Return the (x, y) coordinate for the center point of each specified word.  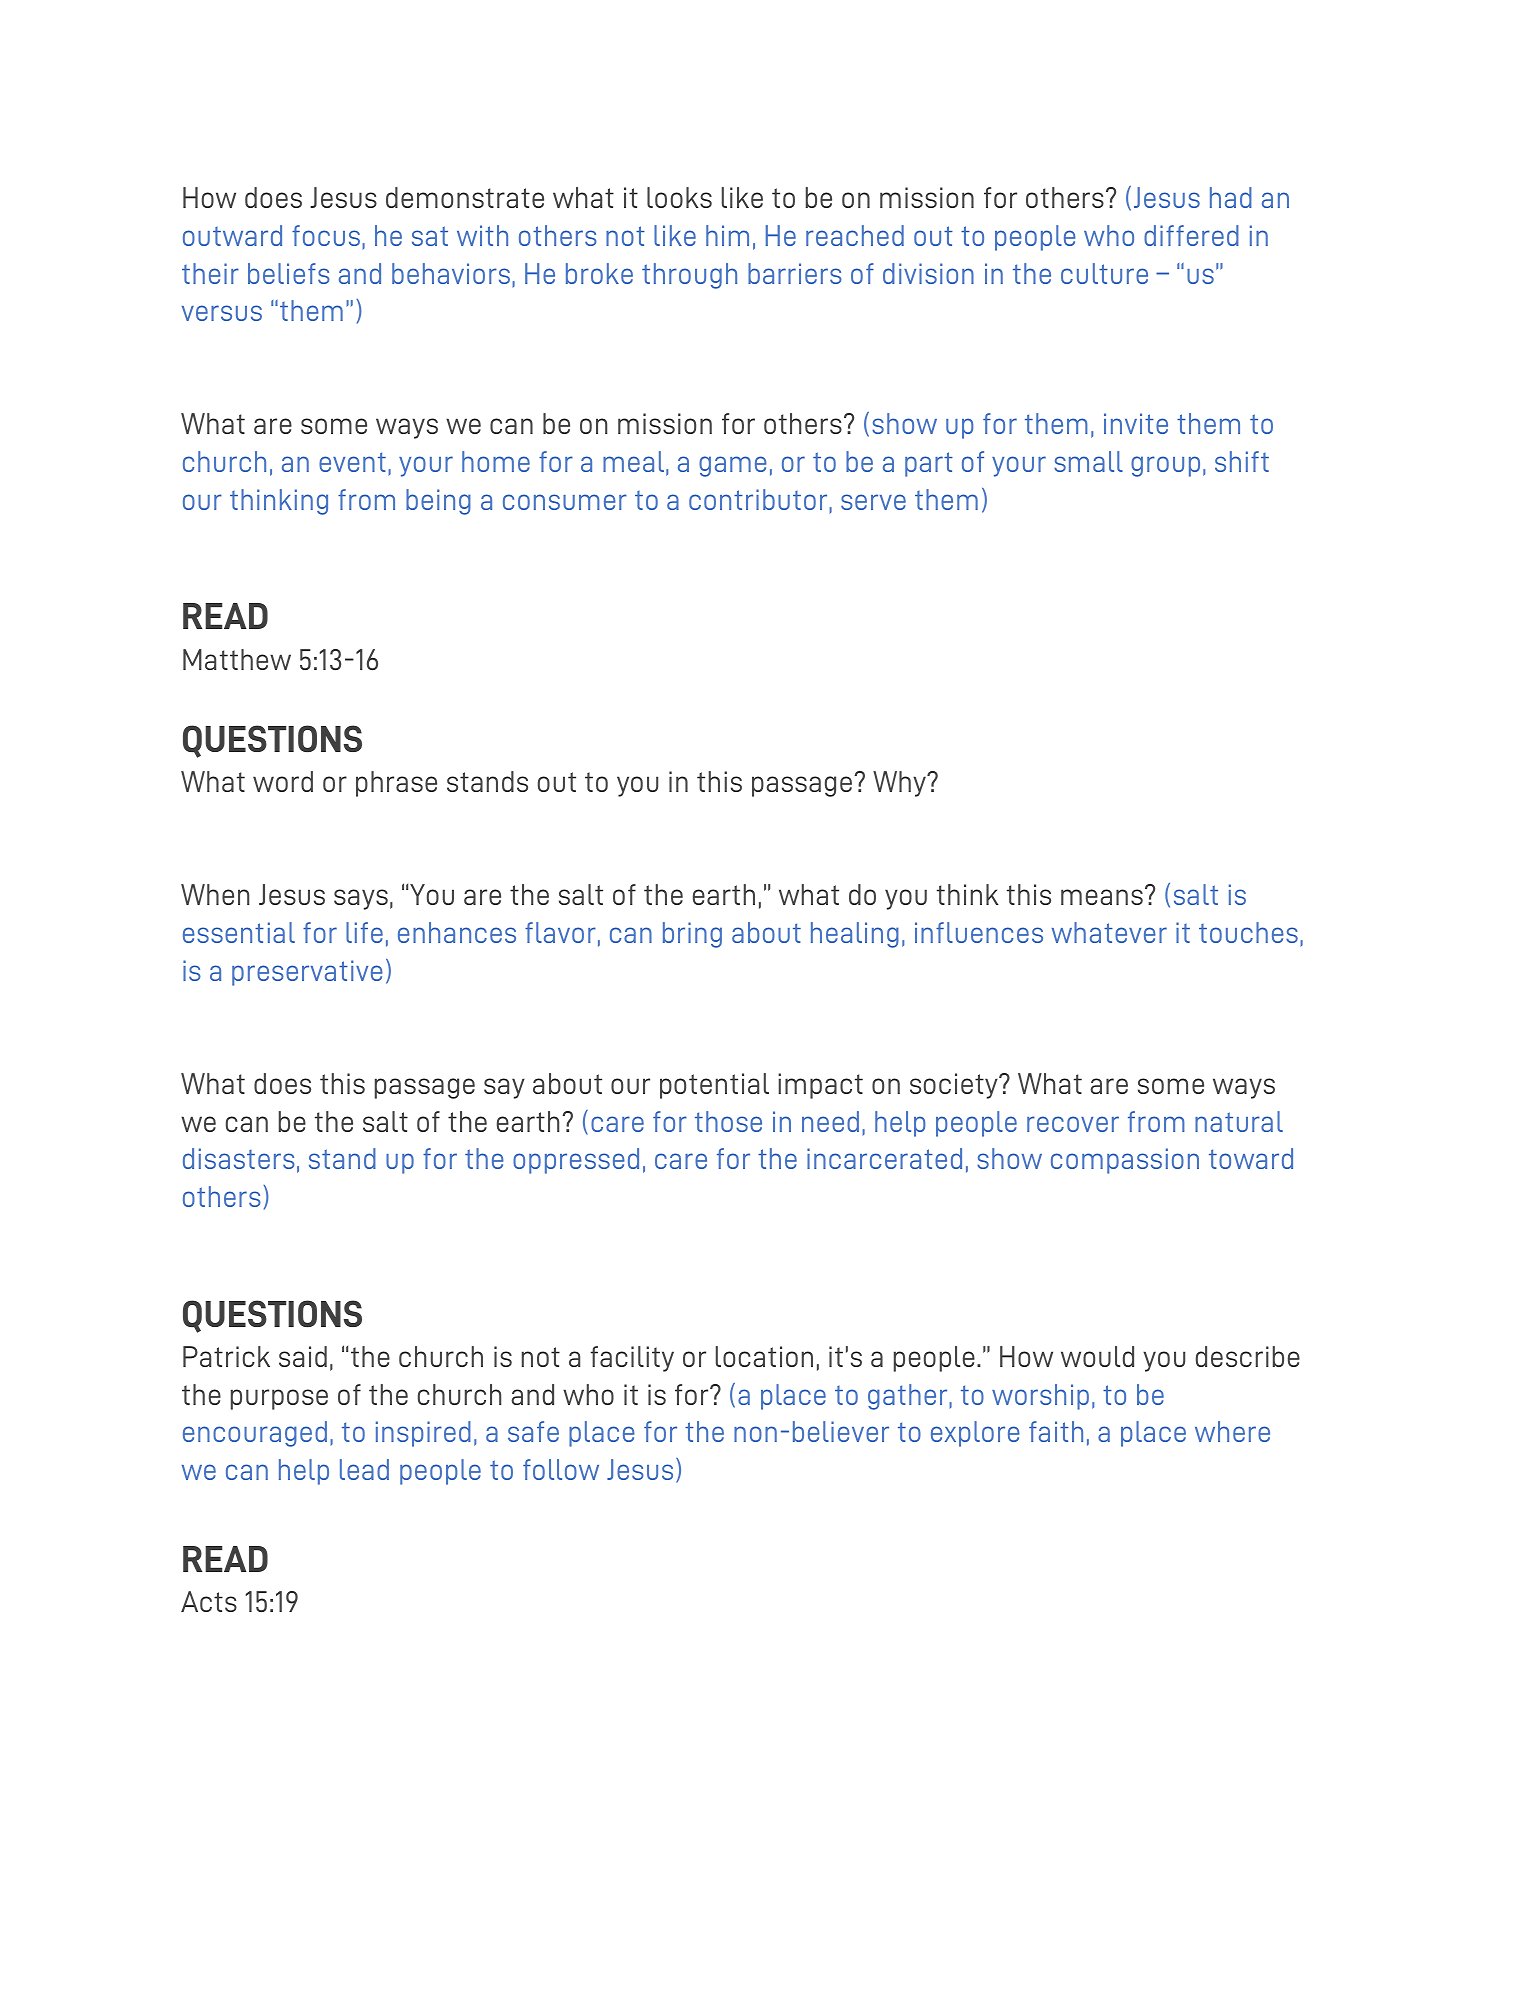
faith (1056, 1431)
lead (364, 1469)
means (1102, 897)
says (361, 899)
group (1165, 466)
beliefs (289, 273)
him (727, 235)
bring (692, 935)
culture (1104, 273)
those (728, 1121)
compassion (1125, 1161)
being (438, 502)
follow (561, 1469)
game (733, 466)
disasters (239, 1158)
